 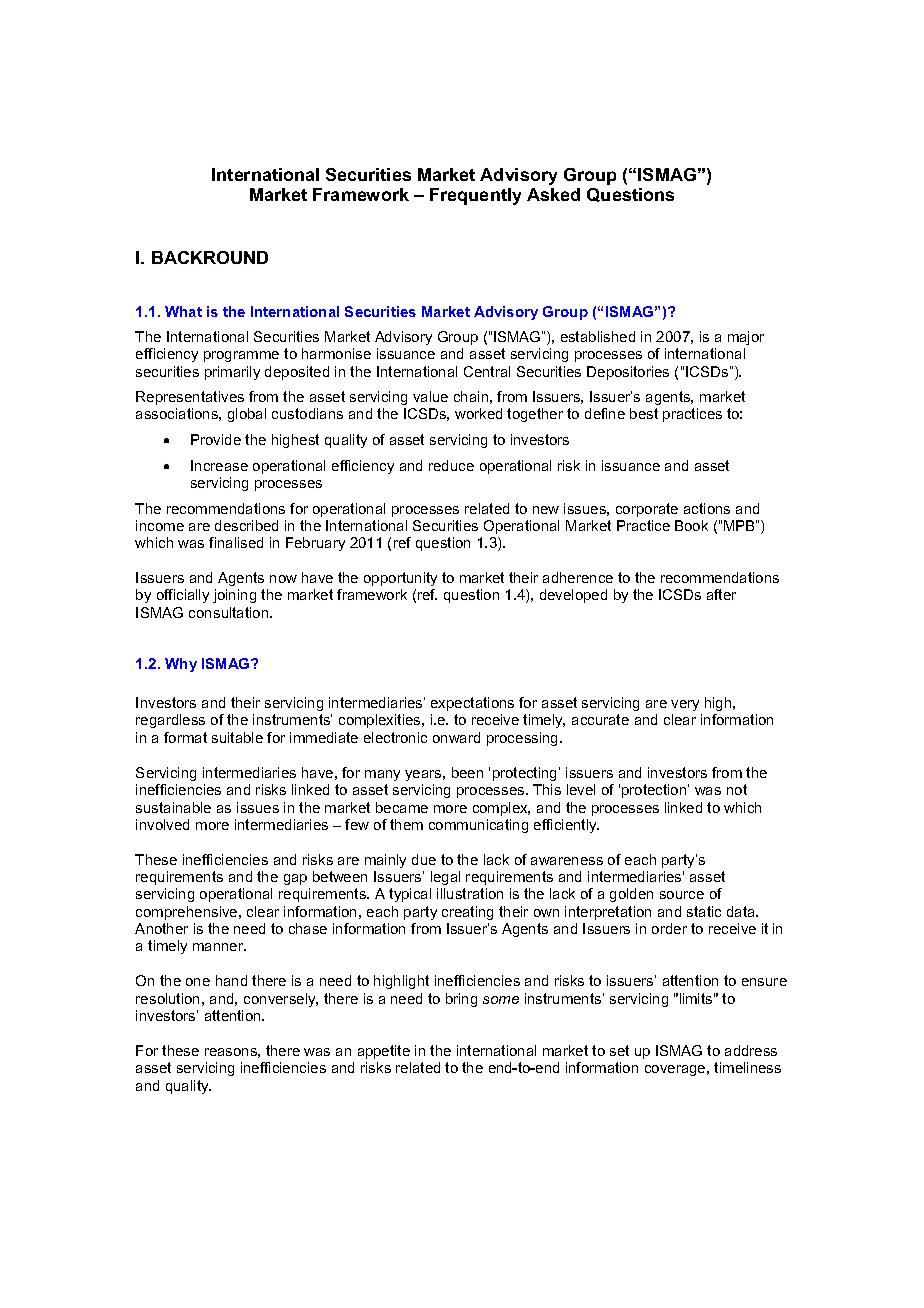 What do you see at coordinates (721, 594) in the document?
I see `after` at bounding box center [721, 594].
